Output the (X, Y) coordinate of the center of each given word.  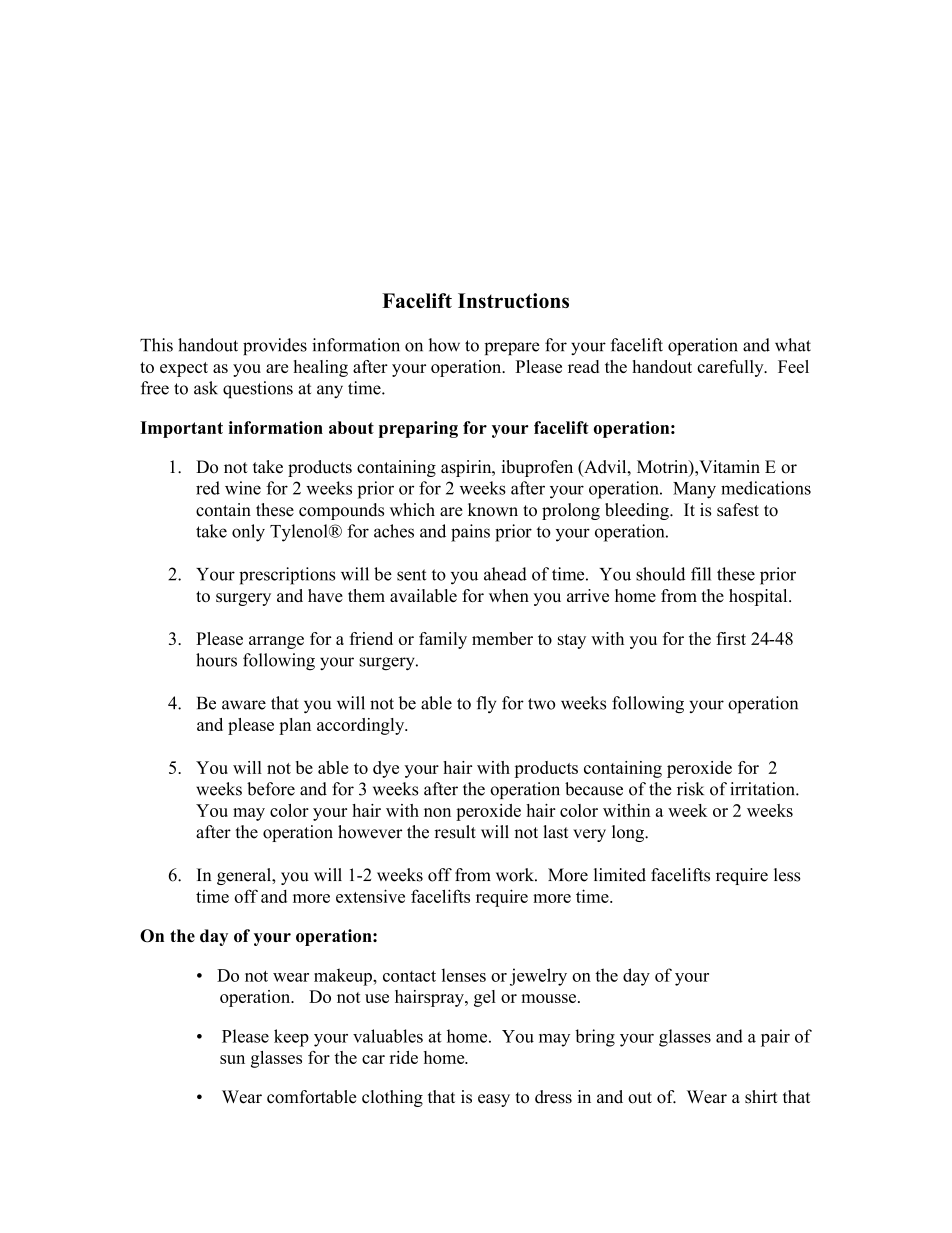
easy (494, 1100)
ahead (505, 574)
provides (275, 346)
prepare (512, 348)
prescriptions (287, 576)
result (455, 832)
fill (701, 574)
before (271, 789)
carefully (731, 368)
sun (232, 1059)
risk (690, 789)
